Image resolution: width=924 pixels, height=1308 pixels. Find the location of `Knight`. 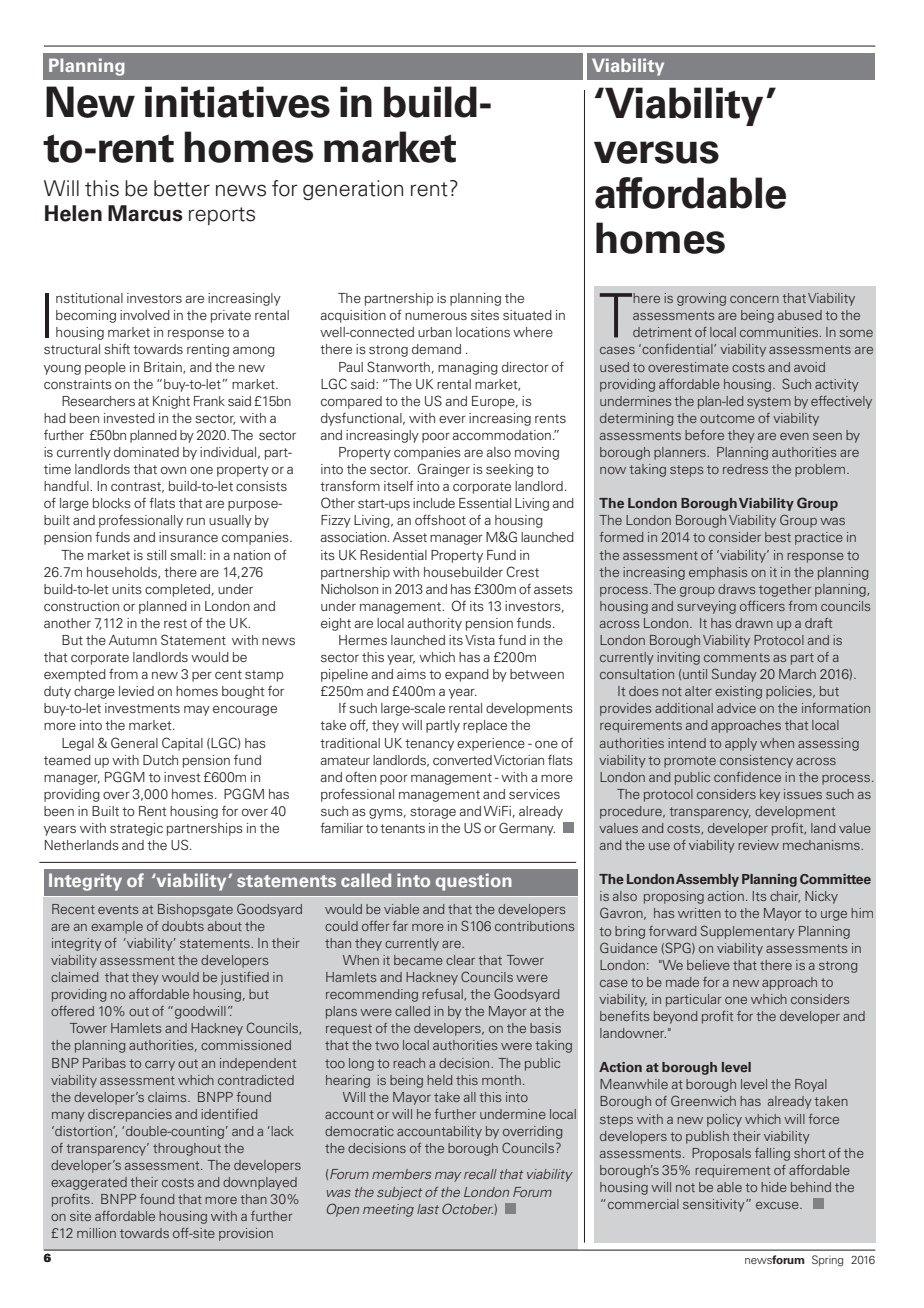

Knight is located at coordinates (171, 402).
